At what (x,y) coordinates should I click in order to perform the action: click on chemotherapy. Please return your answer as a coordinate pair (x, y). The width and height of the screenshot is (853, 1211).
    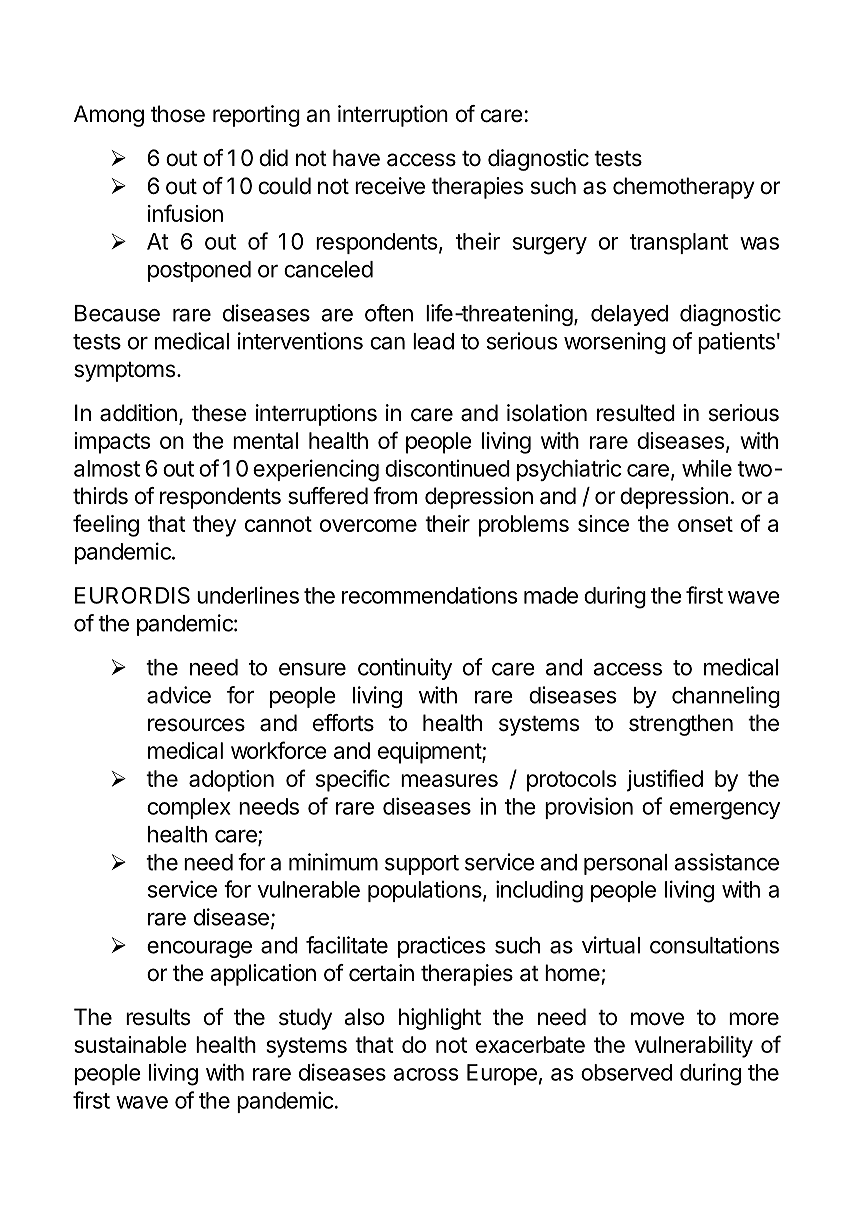
    Looking at the image, I should click on (684, 188).
